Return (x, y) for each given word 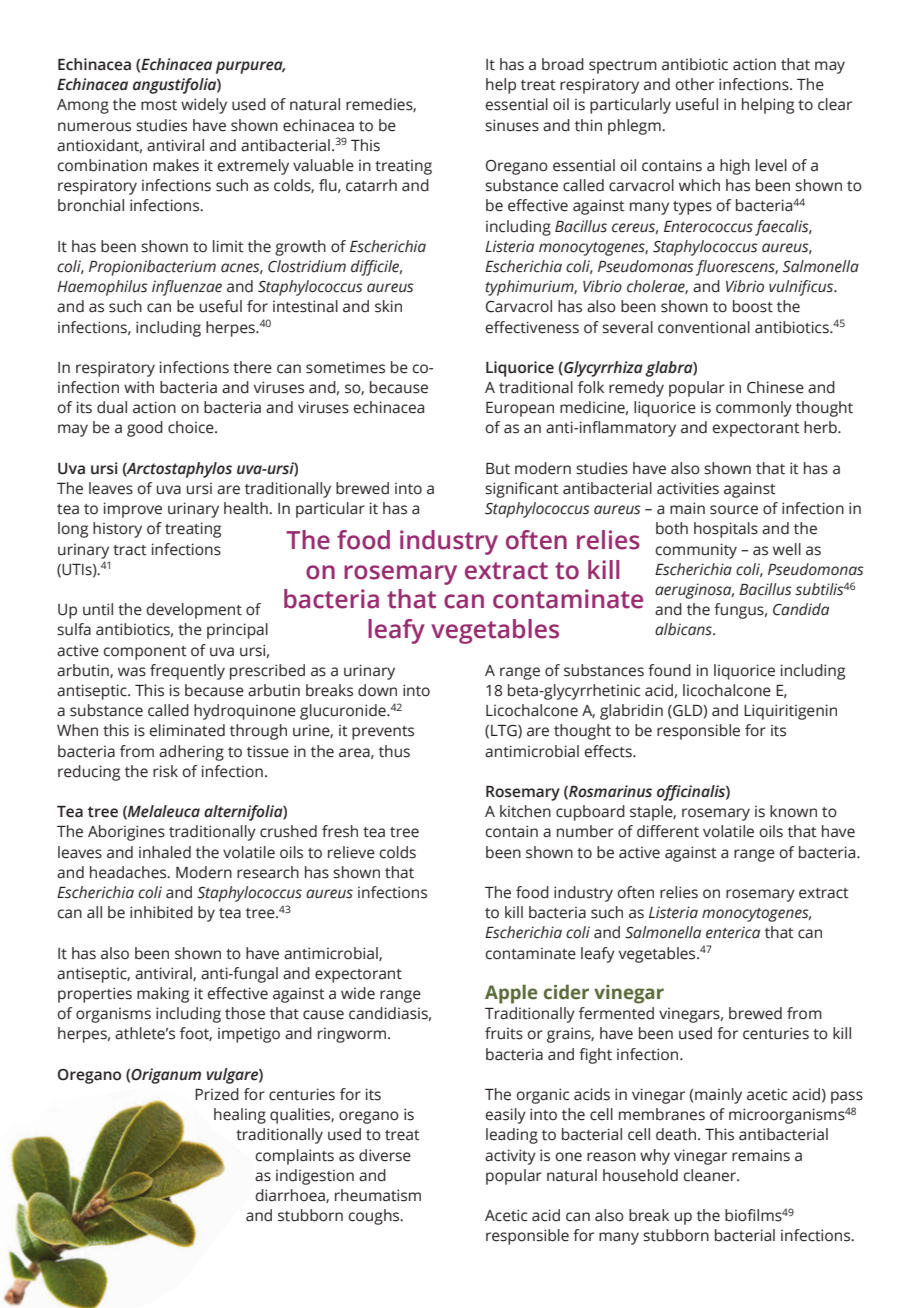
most (159, 105)
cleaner (711, 1175)
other (694, 84)
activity (510, 1157)
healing (240, 1116)
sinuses (512, 125)
